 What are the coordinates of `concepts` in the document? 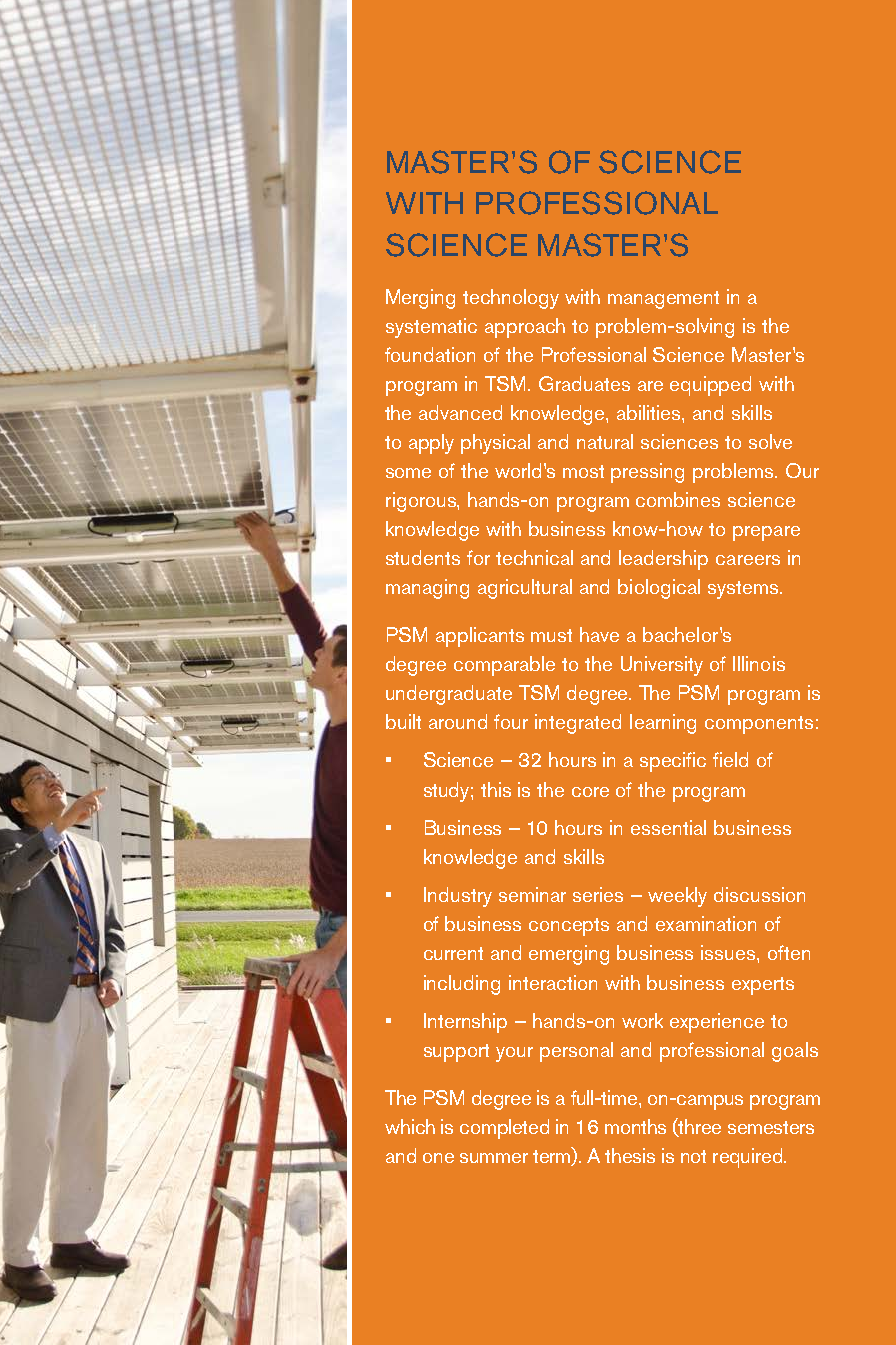 It's located at (569, 927).
